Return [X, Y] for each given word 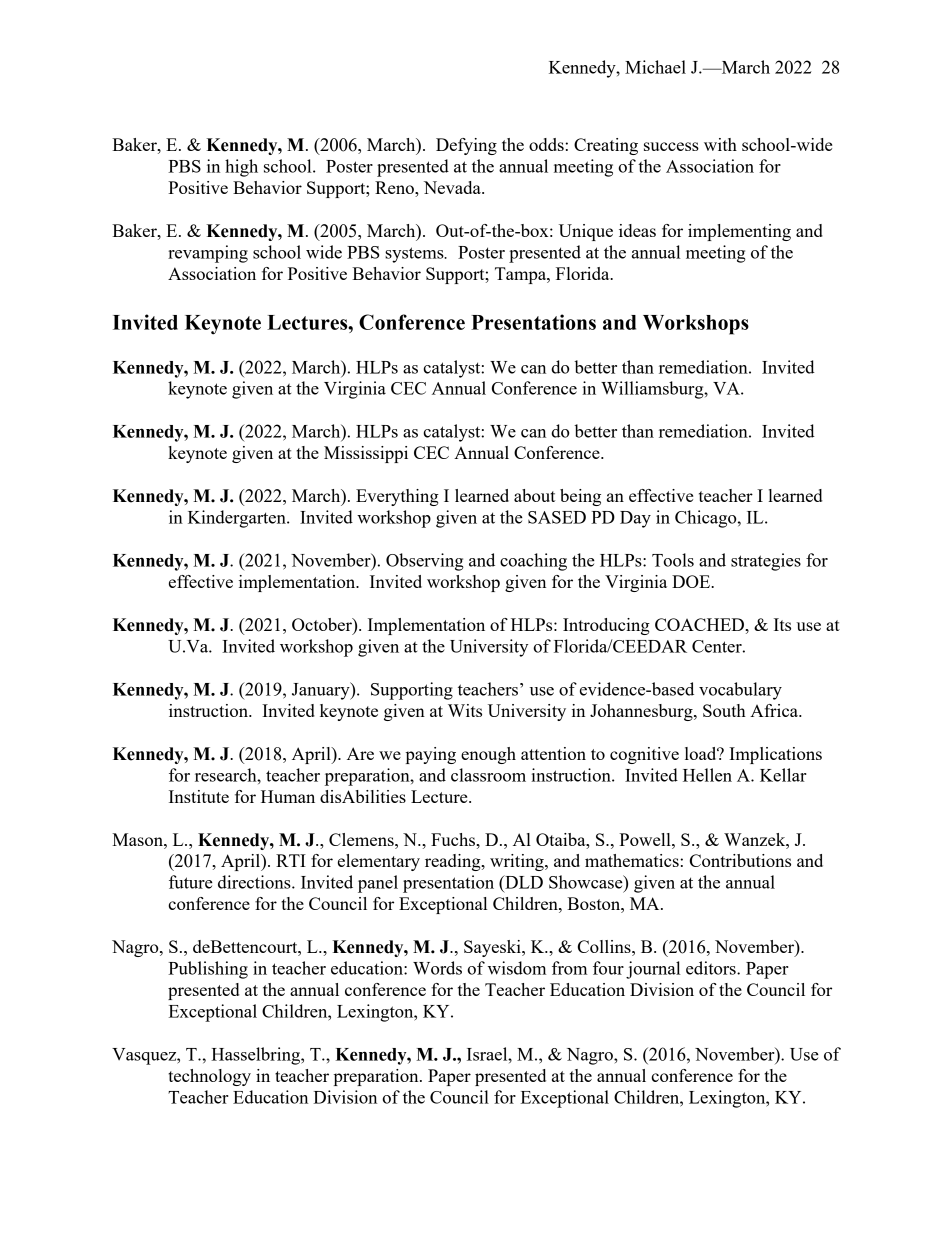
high [241, 168]
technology [209, 1077]
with [720, 144]
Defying [466, 146]
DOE [692, 581]
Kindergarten [238, 519]
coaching [533, 562]
